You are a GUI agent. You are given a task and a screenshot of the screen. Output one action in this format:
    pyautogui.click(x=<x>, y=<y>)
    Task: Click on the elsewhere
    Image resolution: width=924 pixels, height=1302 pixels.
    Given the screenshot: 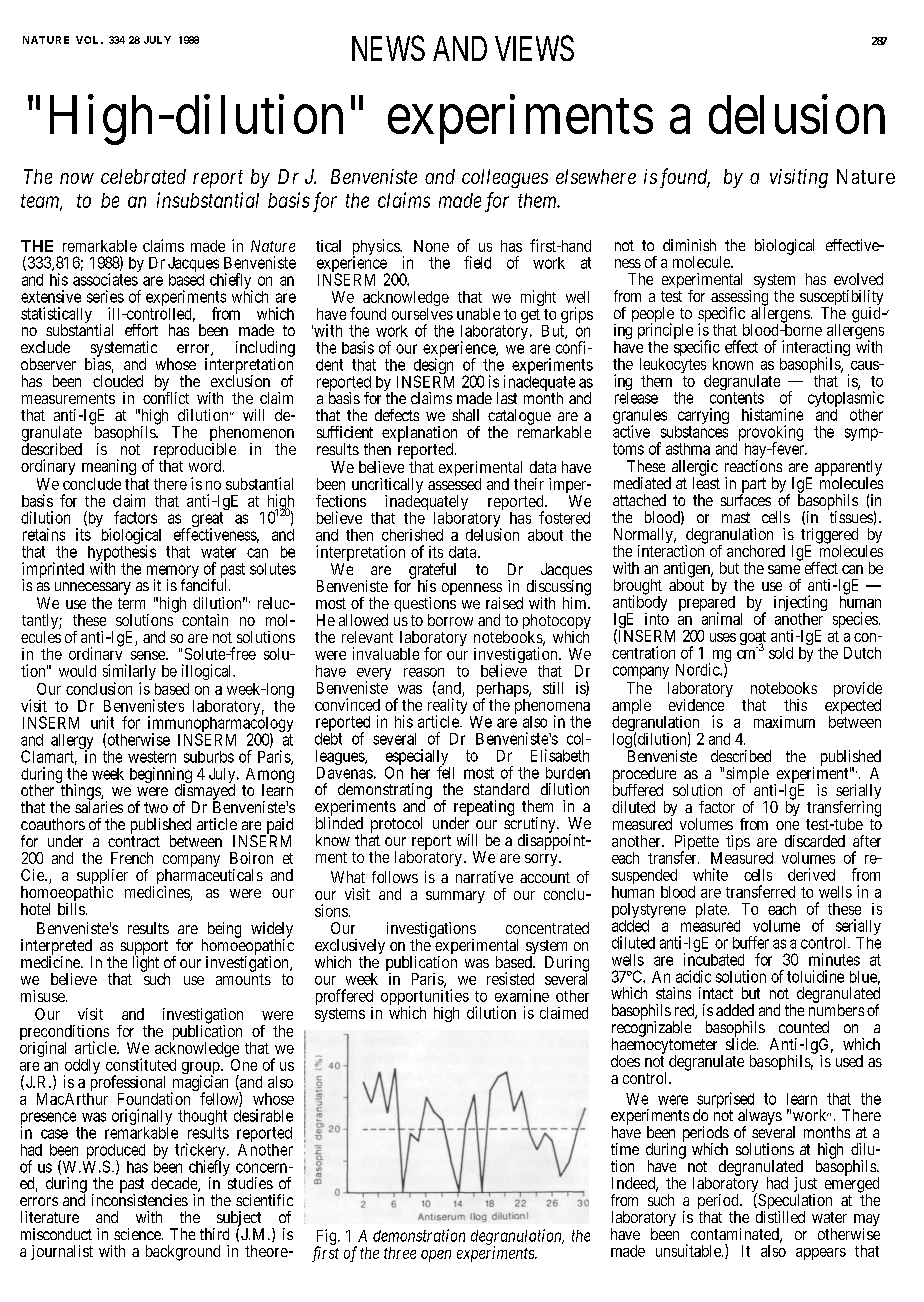 What is the action you would take?
    pyautogui.click(x=596, y=176)
